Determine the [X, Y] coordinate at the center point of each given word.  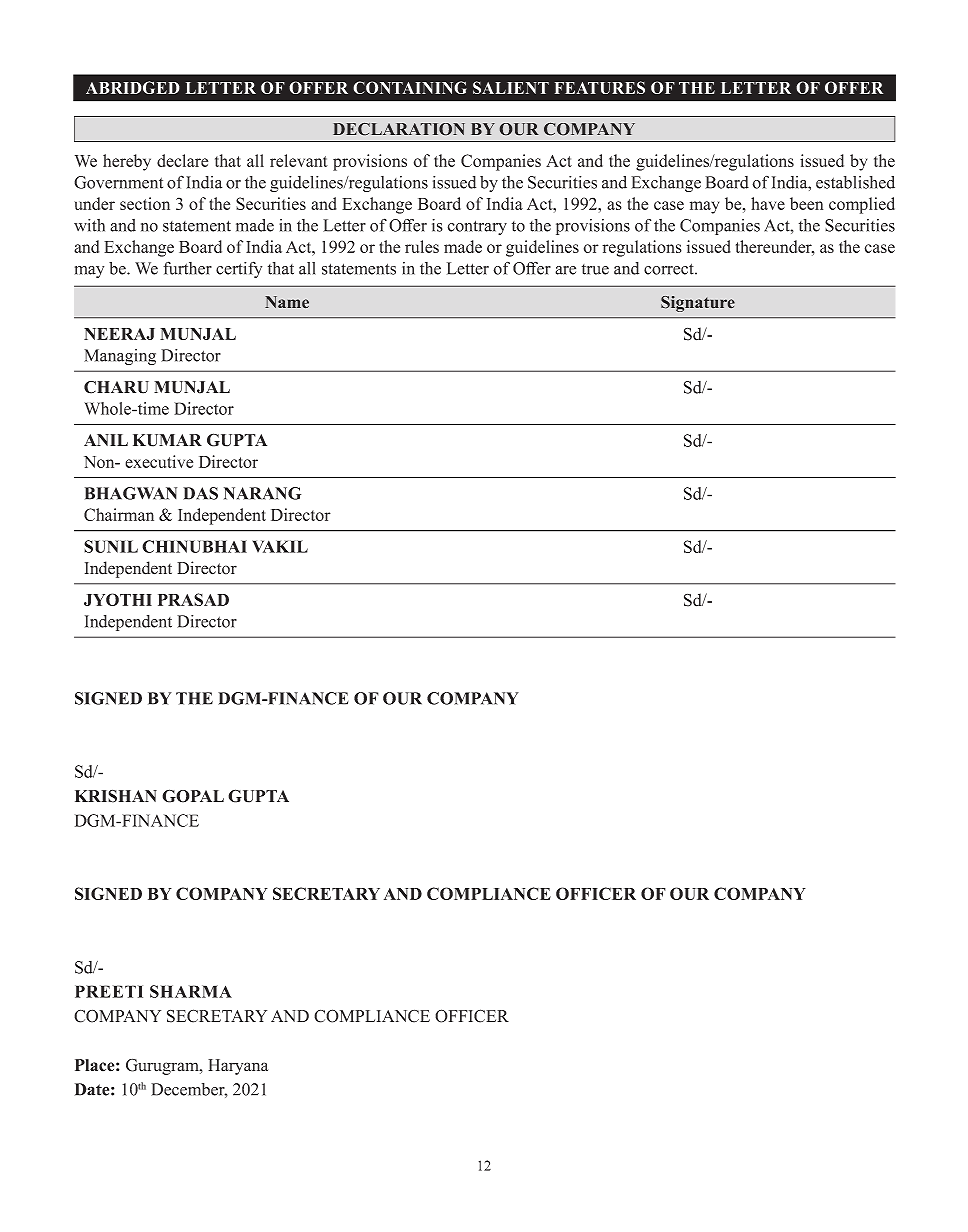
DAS [200, 493]
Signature [698, 304]
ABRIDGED [133, 87]
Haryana [238, 1067]
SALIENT [511, 87]
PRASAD [193, 599]
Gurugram [163, 1067]
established [855, 182]
